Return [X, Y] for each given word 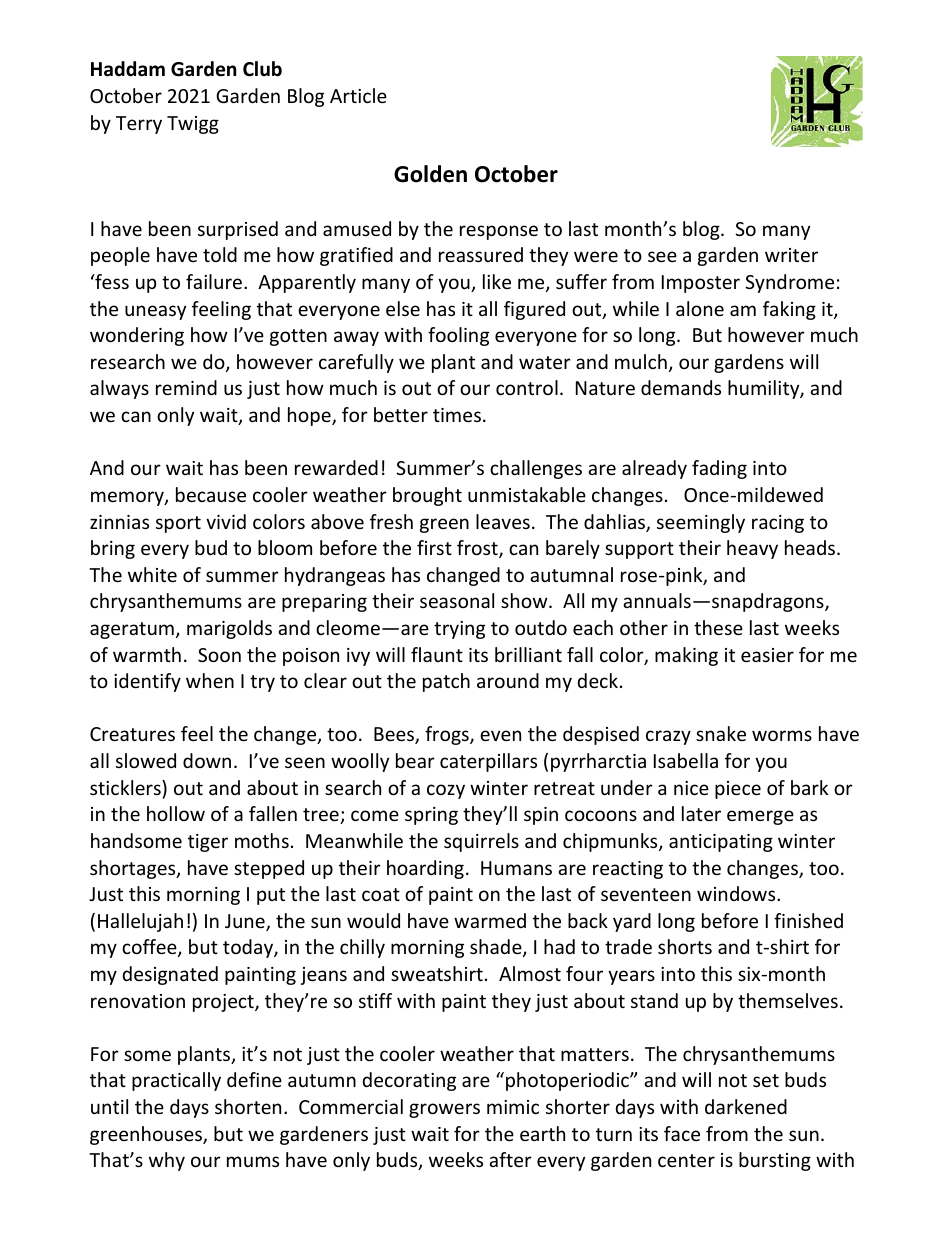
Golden [430, 174]
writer [791, 255]
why [167, 1161]
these [718, 627]
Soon [219, 655]
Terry [139, 125]
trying [459, 630]
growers [444, 1110]
